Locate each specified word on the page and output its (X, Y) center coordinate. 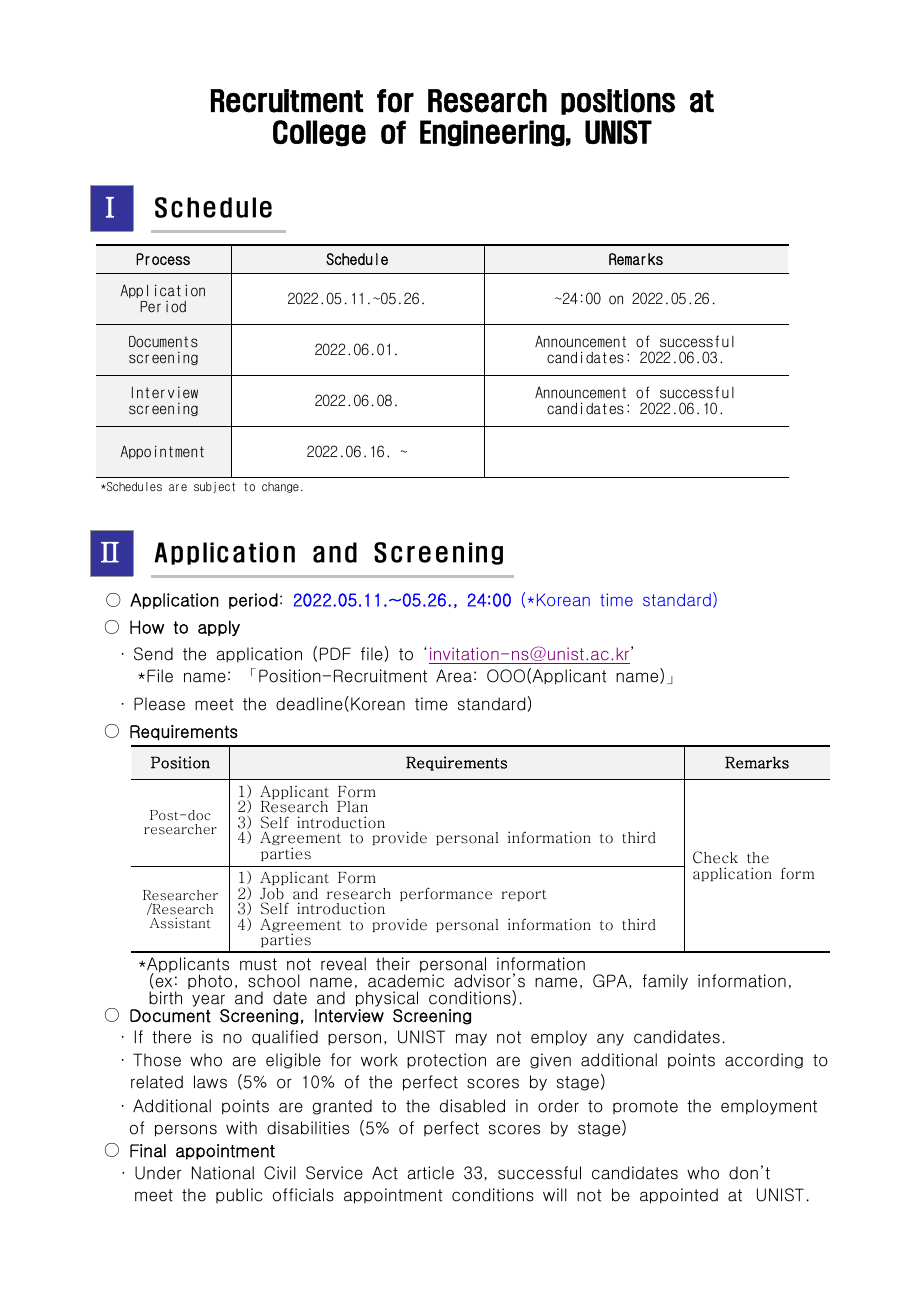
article (430, 1173)
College (319, 133)
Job (272, 894)
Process (163, 259)
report (524, 895)
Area (454, 676)
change (280, 487)
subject (214, 487)
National (223, 1173)
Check (715, 857)
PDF (335, 653)
